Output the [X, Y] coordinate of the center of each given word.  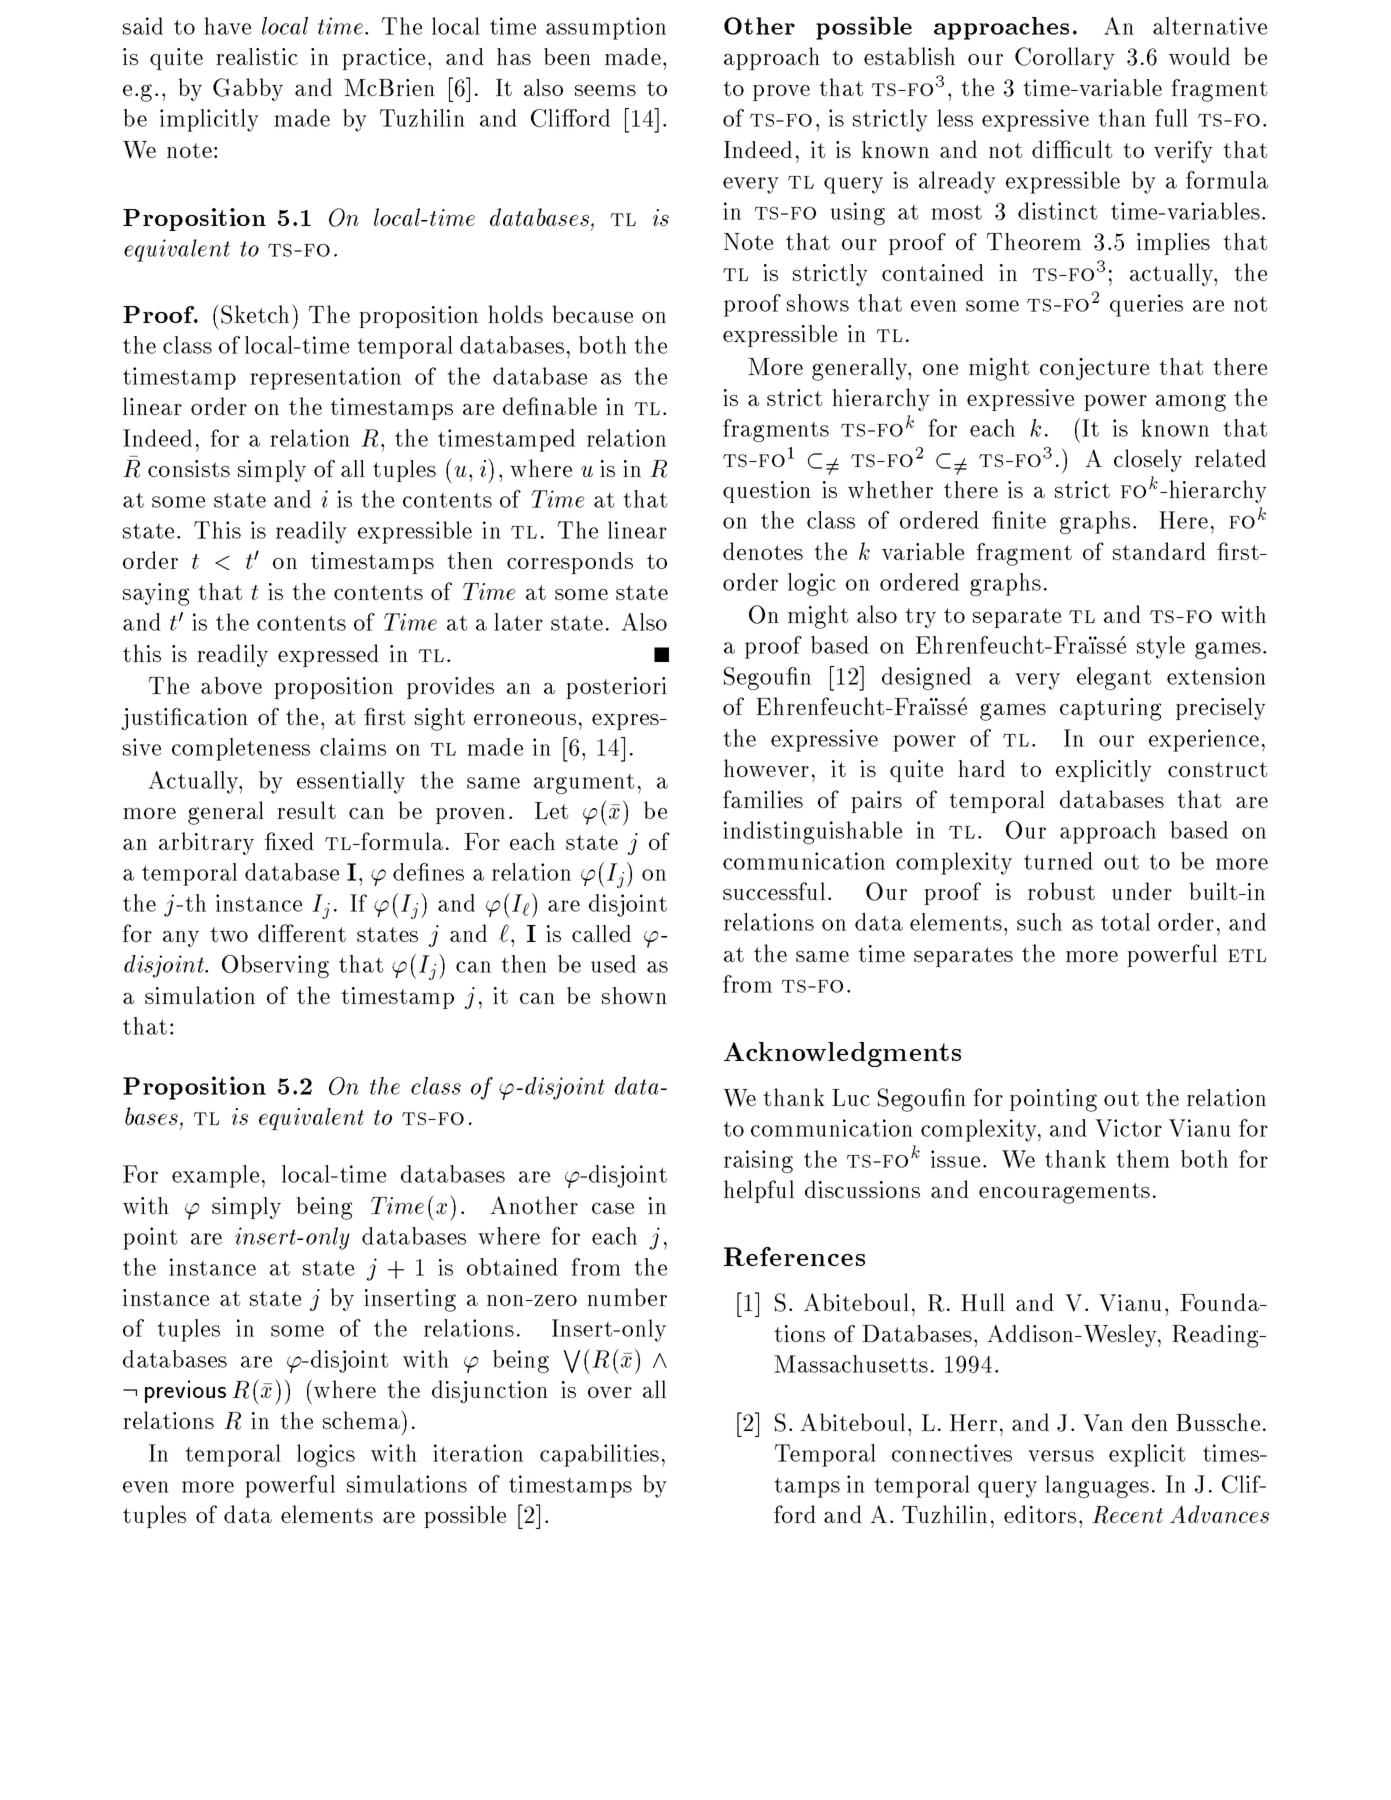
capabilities [599, 1455]
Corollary [1065, 58]
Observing [275, 966]
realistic [257, 56]
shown [634, 995]
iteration [478, 1453]
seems [605, 90]
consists [189, 468]
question [767, 492]
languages [1097, 1486]
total [1125, 922]
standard [1159, 551]
